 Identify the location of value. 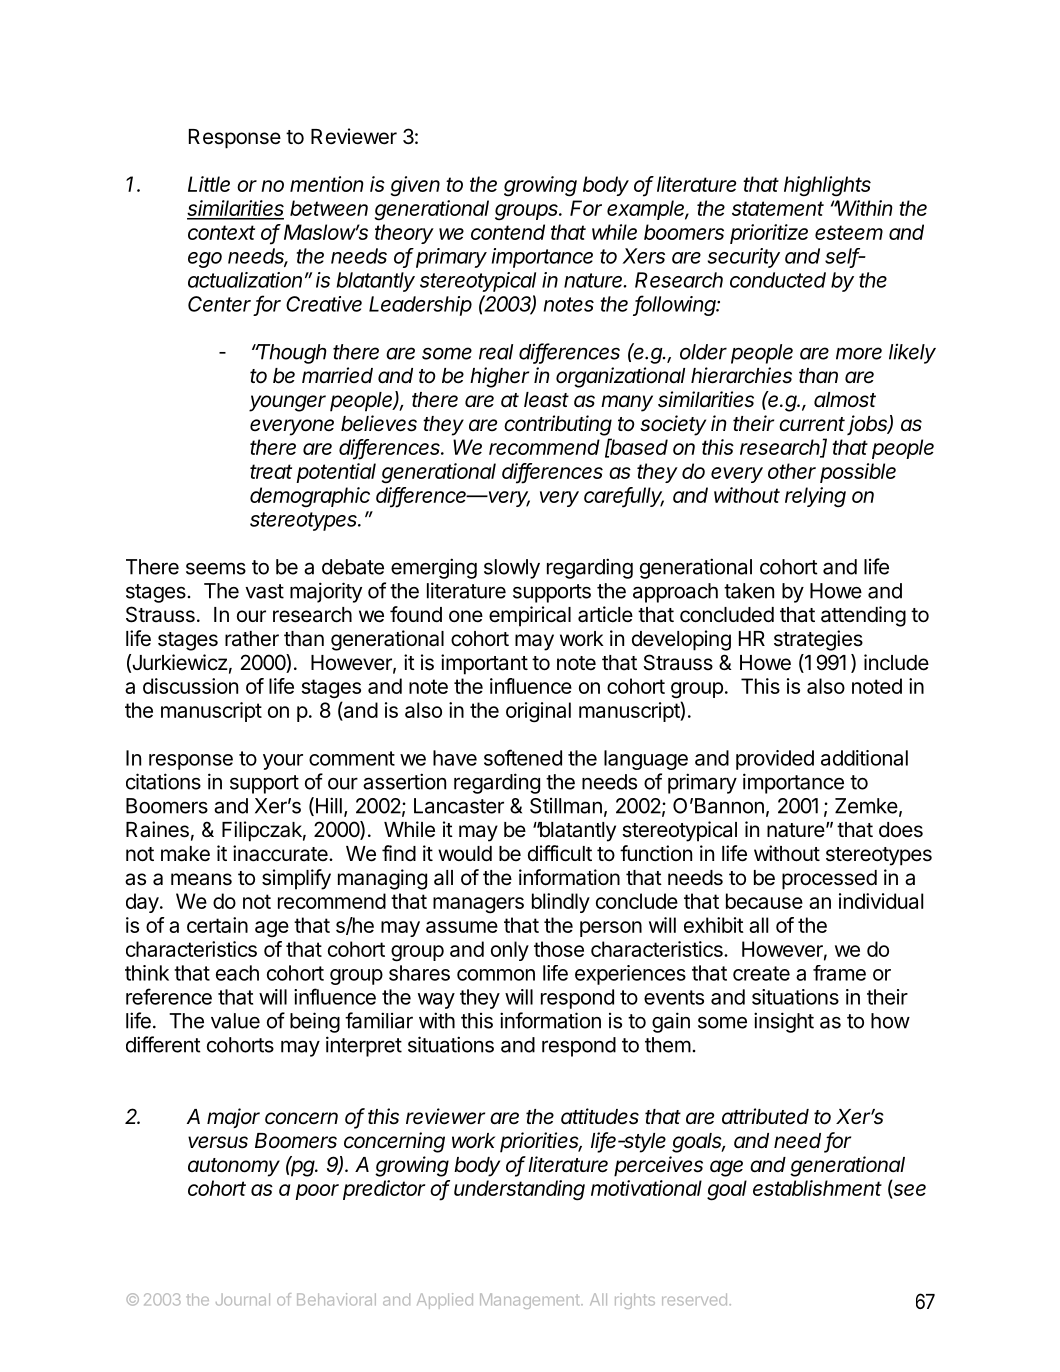
(235, 1021).
